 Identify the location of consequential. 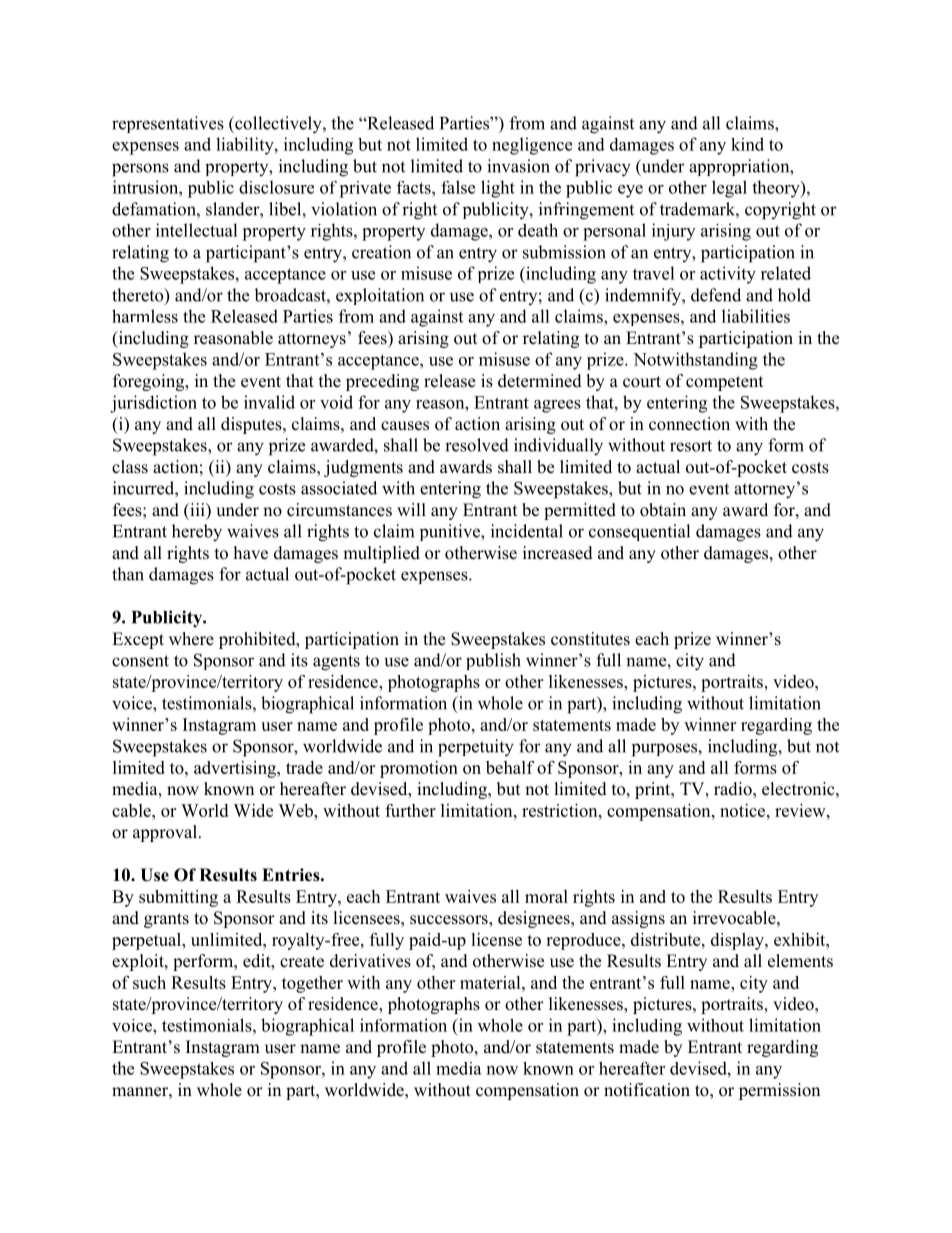
(639, 532).
